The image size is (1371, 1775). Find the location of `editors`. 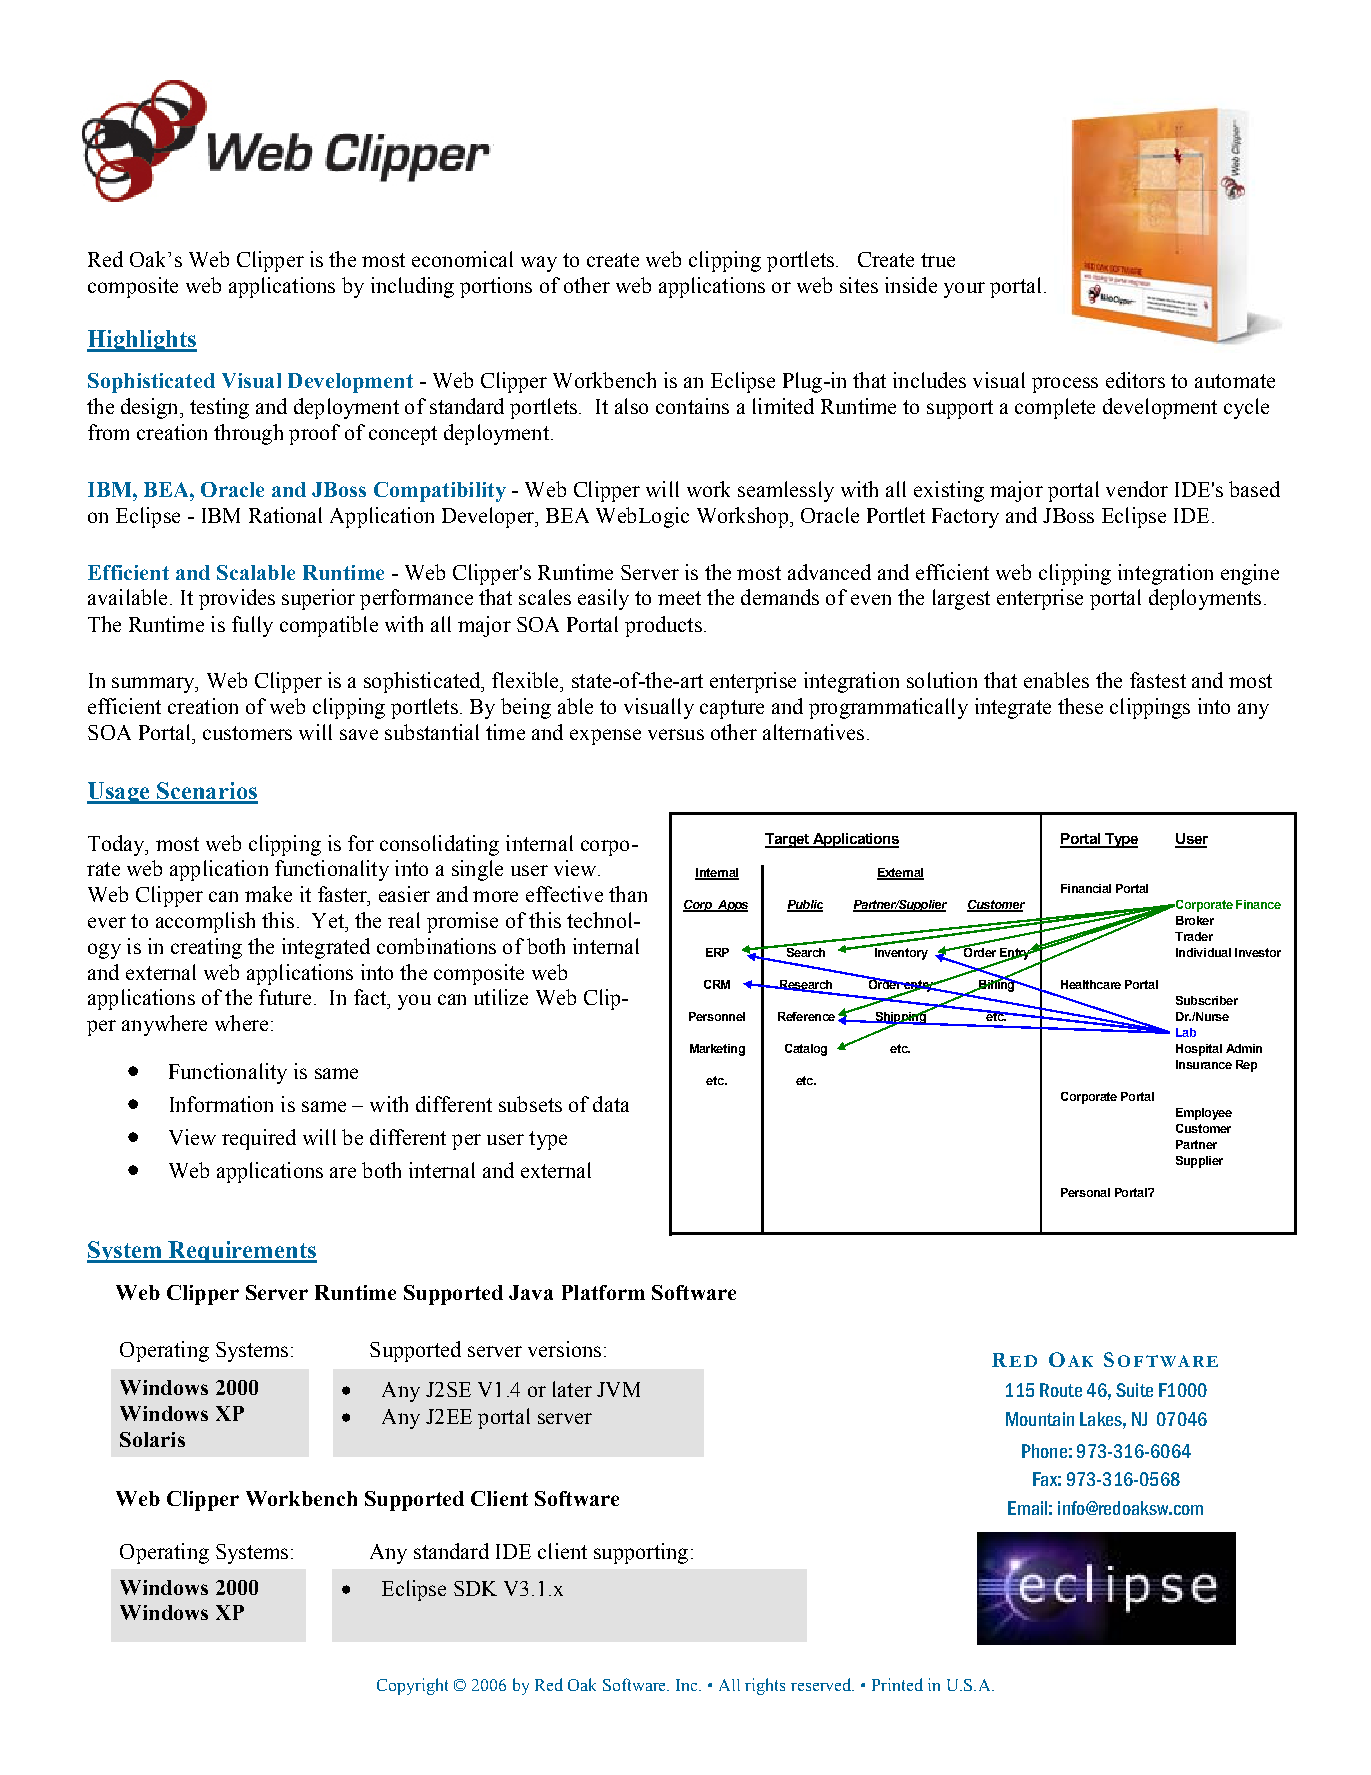

editors is located at coordinates (1135, 380).
